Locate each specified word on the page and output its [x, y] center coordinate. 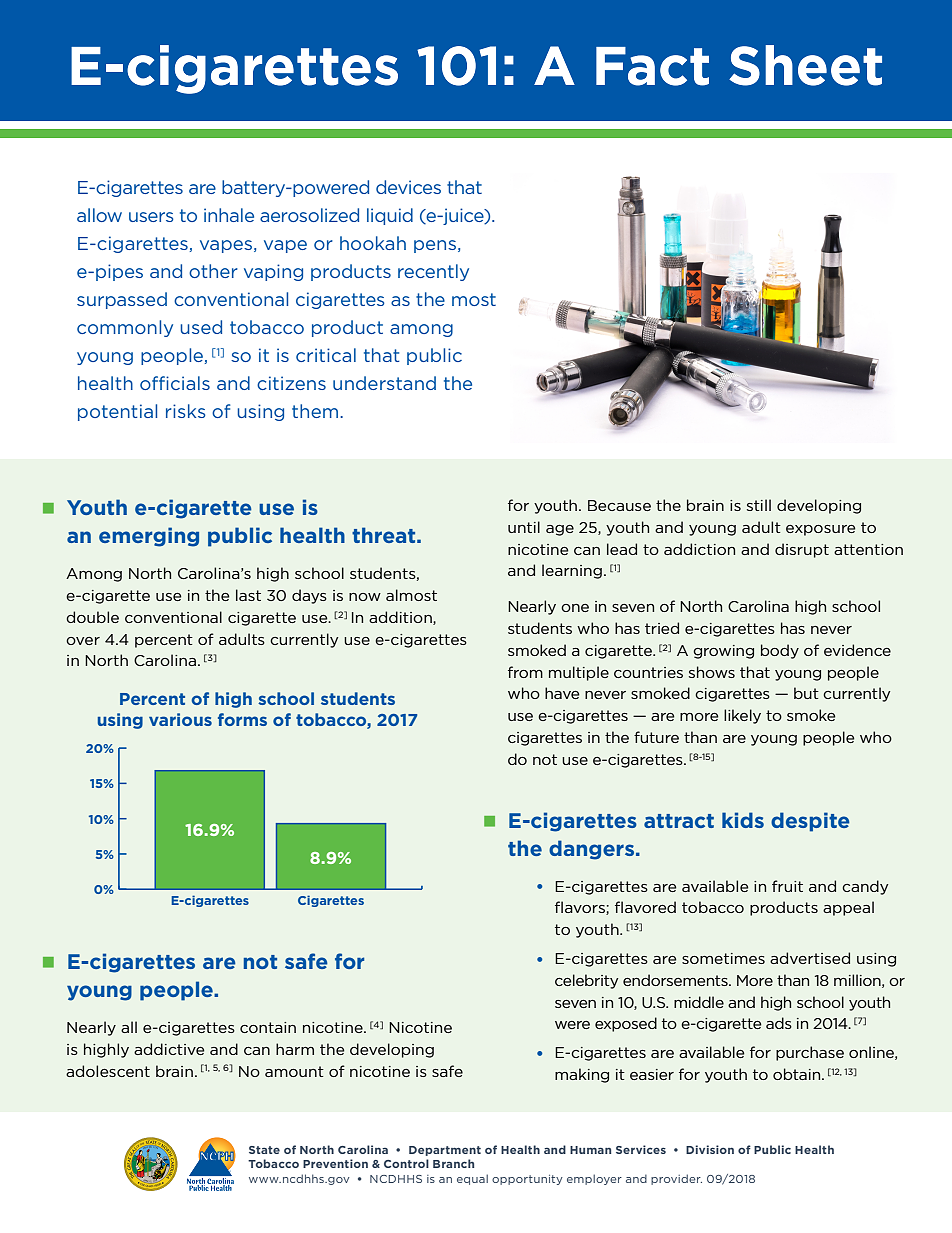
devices [408, 187]
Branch [453, 1163]
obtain [798, 1074]
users [151, 217]
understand [384, 383]
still [759, 505]
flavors [581, 908]
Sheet [805, 65]
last [248, 595]
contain [268, 1027]
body [780, 651]
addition [401, 618]
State [264, 1150]
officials [175, 383]
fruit [787, 886]
